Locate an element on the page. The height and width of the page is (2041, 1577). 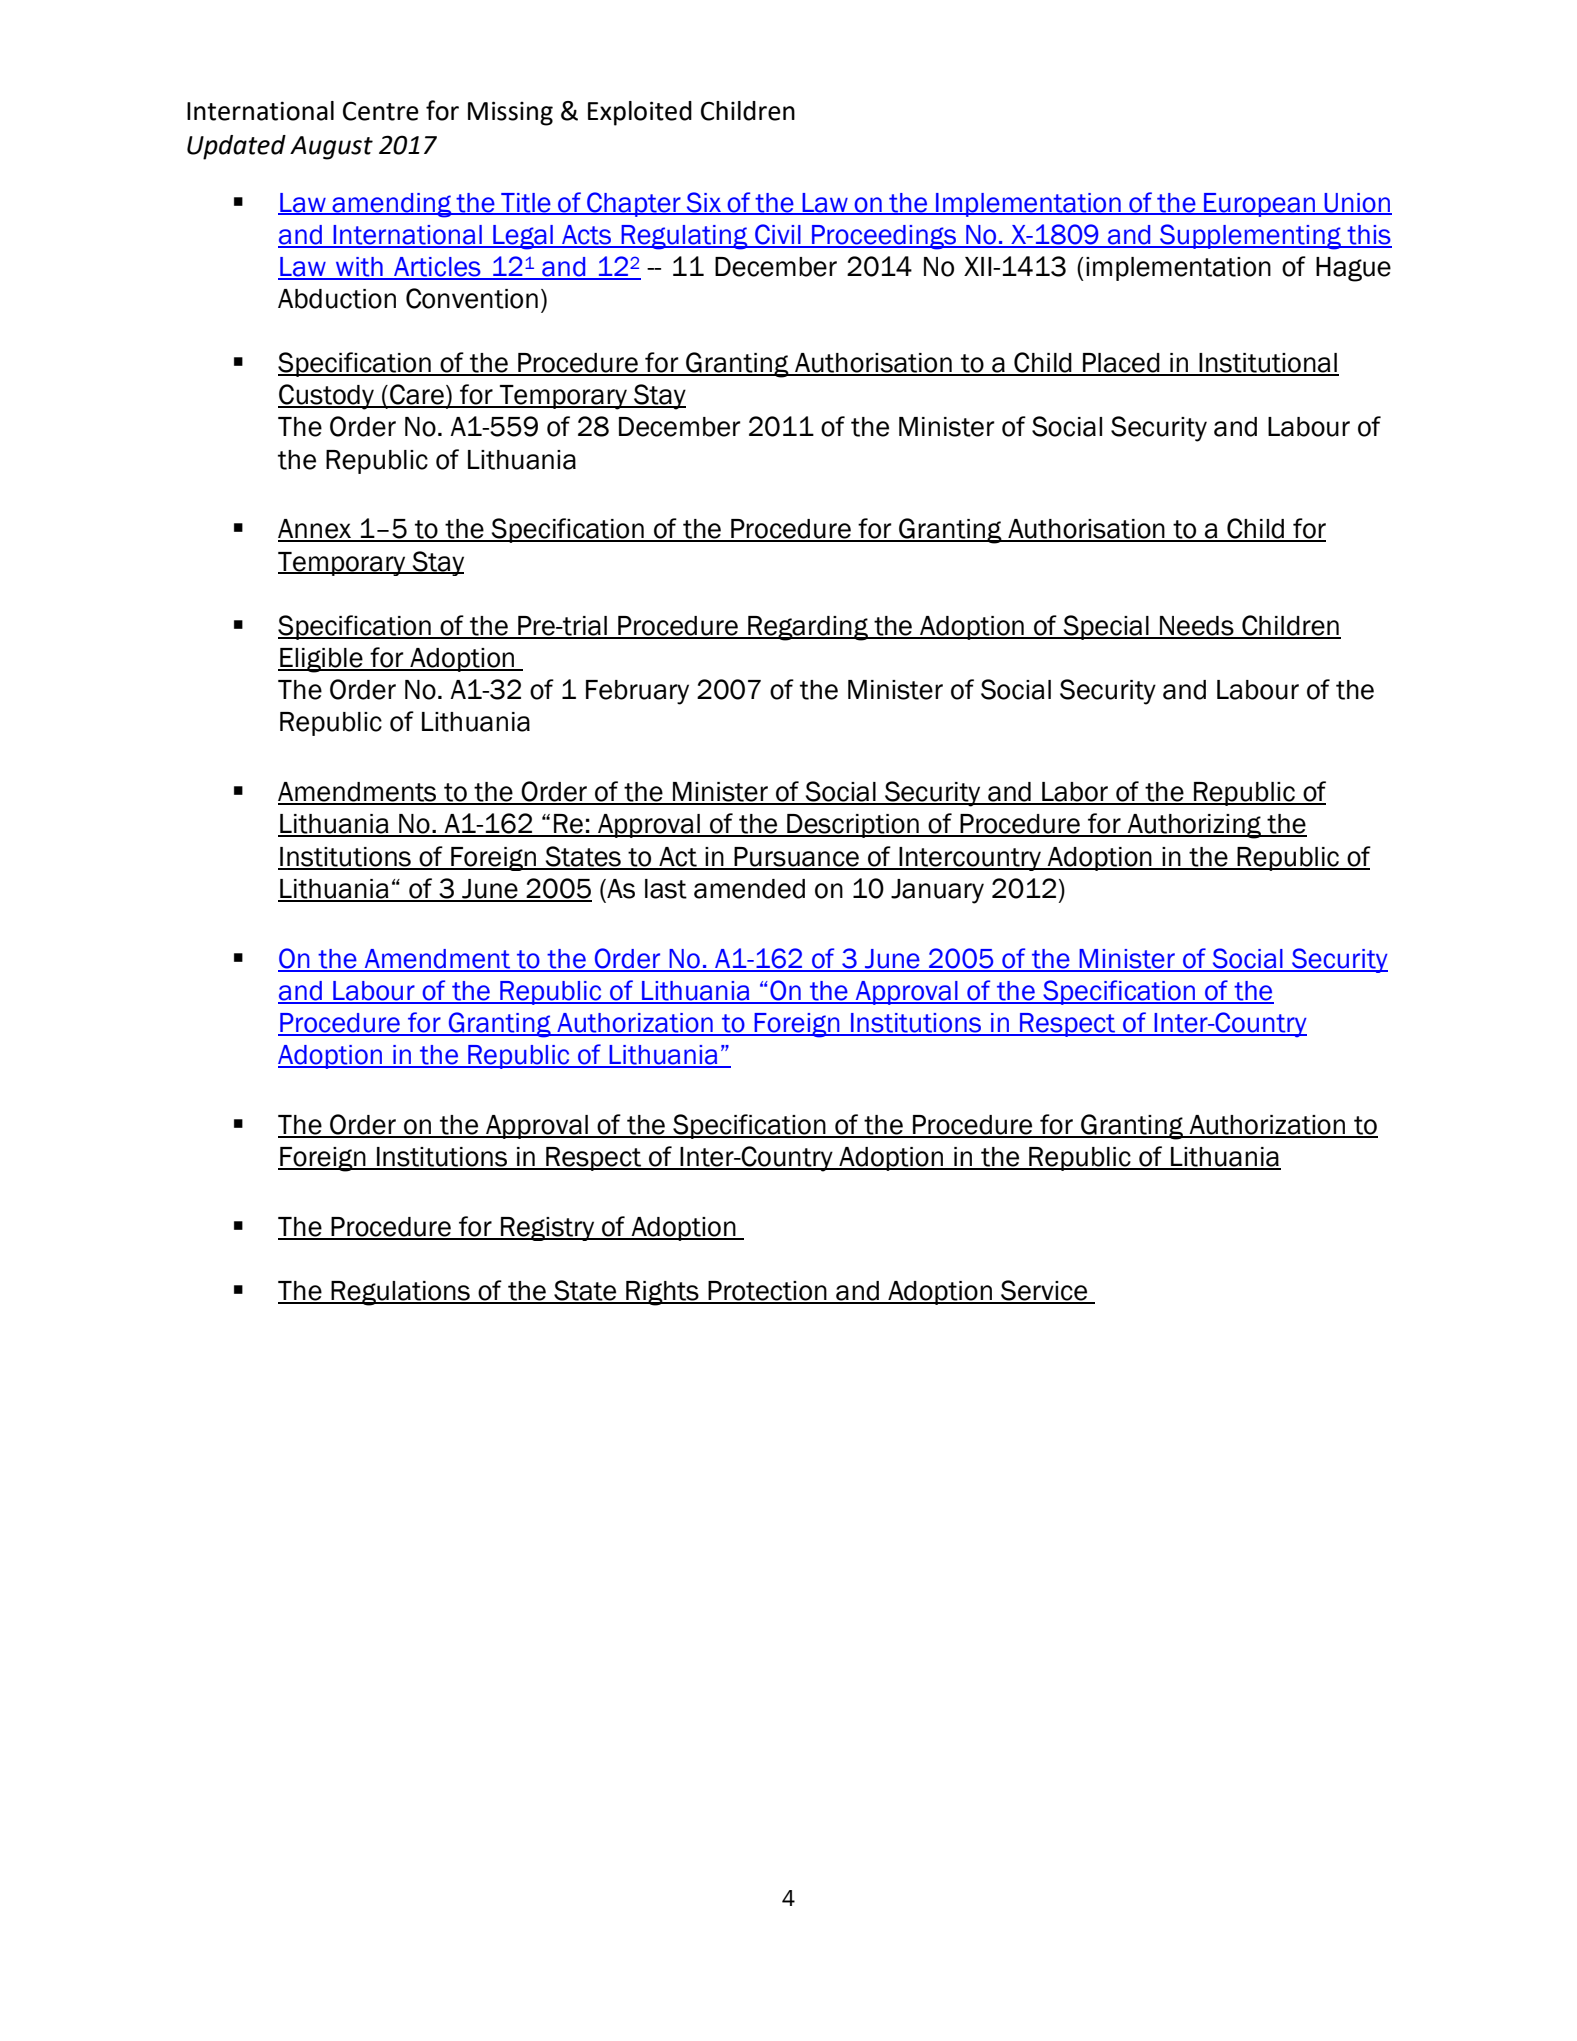
Needs is located at coordinates (1197, 627).
